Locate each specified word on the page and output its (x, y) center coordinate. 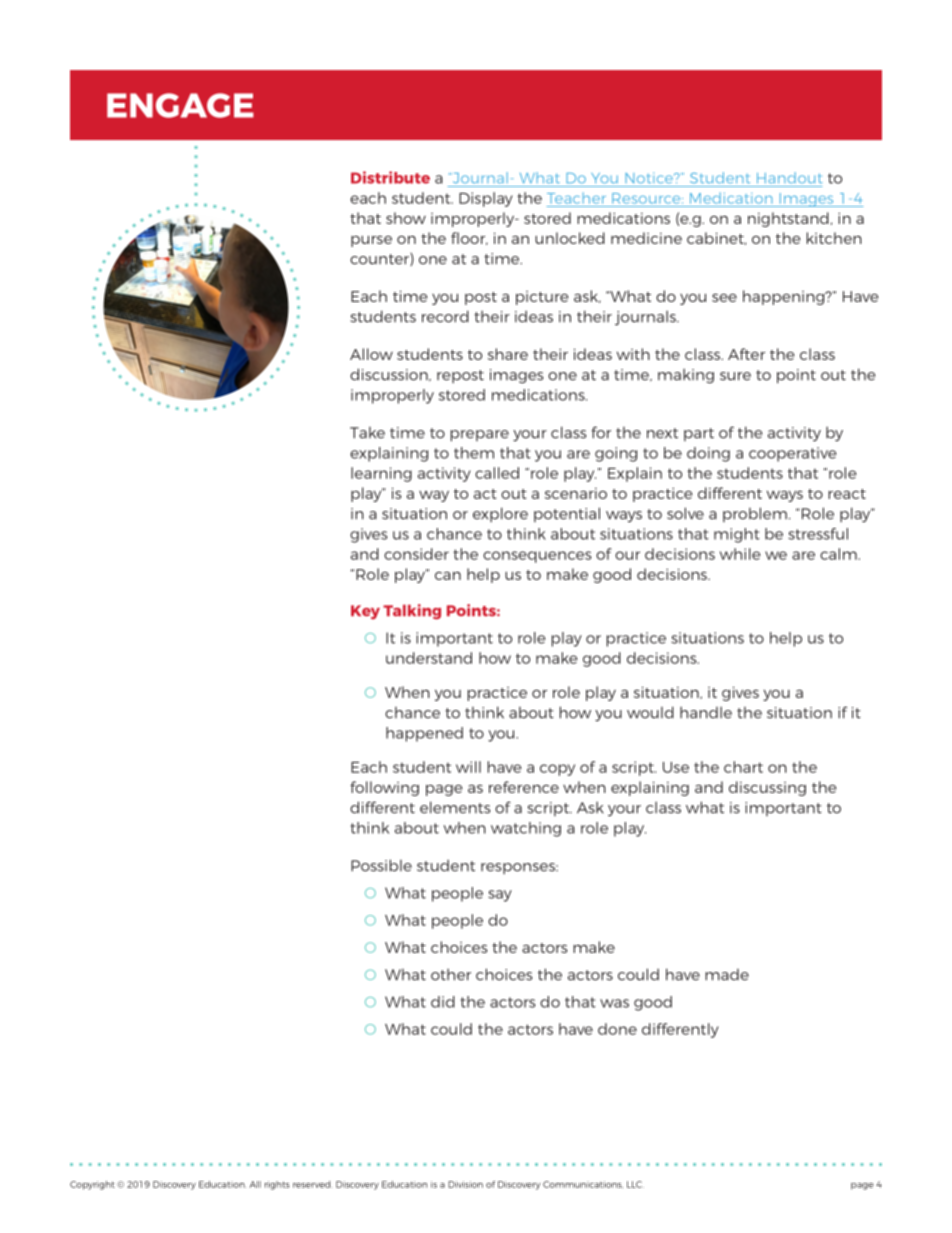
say (500, 896)
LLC (635, 1184)
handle (706, 712)
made (727, 975)
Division (465, 1184)
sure (735, 376)
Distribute (390, 177)
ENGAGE (180, 105)
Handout (790, 178)
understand (429, 658)
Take (367, 433)
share (508, 354)
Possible (381, 865)
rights (277, 1185)
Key (365, 612)
